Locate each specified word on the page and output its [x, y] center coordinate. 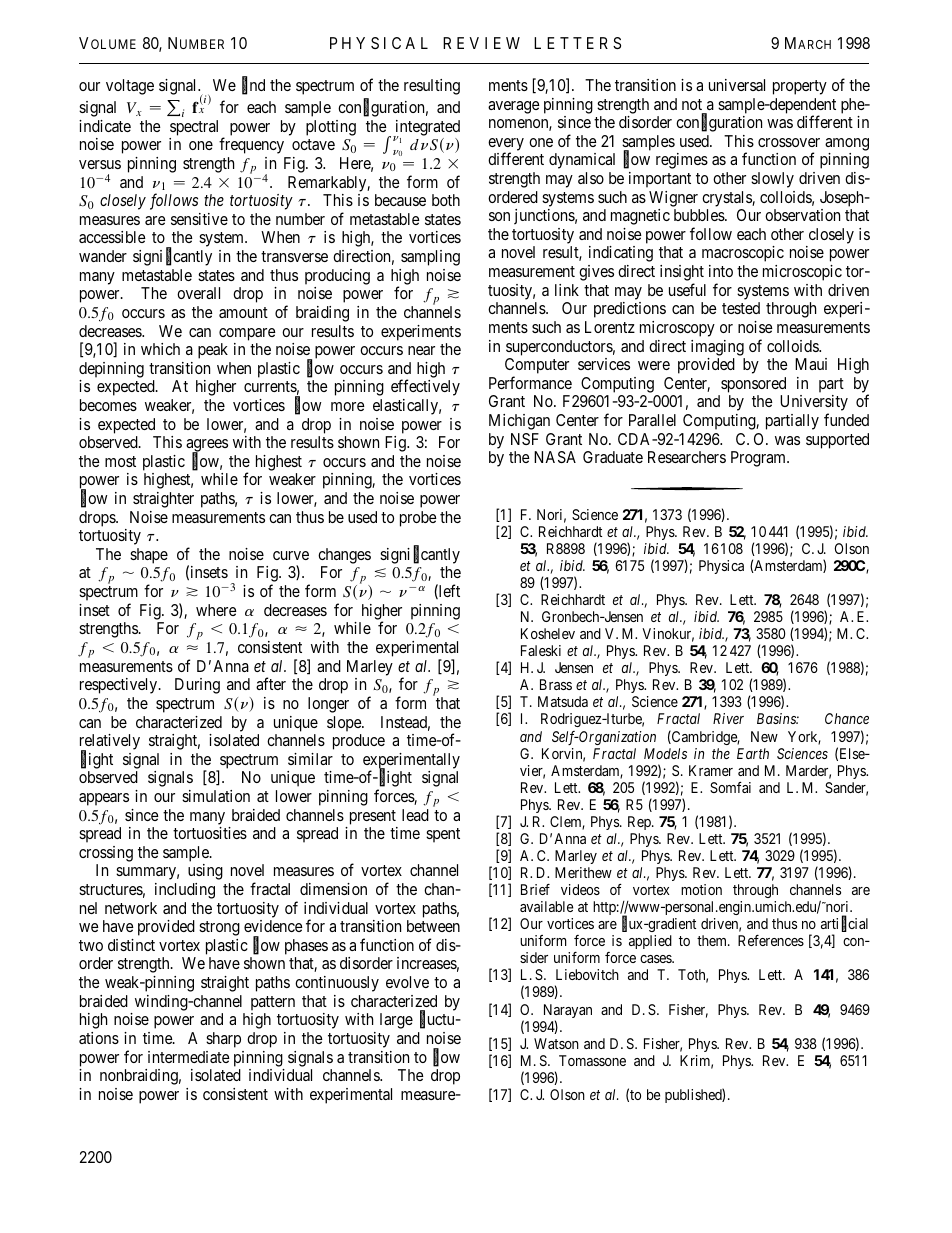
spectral [194, 128]
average [514, 107]
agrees [207, 447]
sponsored [753, 385]
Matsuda [563, 701]
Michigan [519, 422]
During [197, 686]
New [764, 736]
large [396, 1021]
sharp [223, 1040]
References [771, 940]
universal [737, 85]
